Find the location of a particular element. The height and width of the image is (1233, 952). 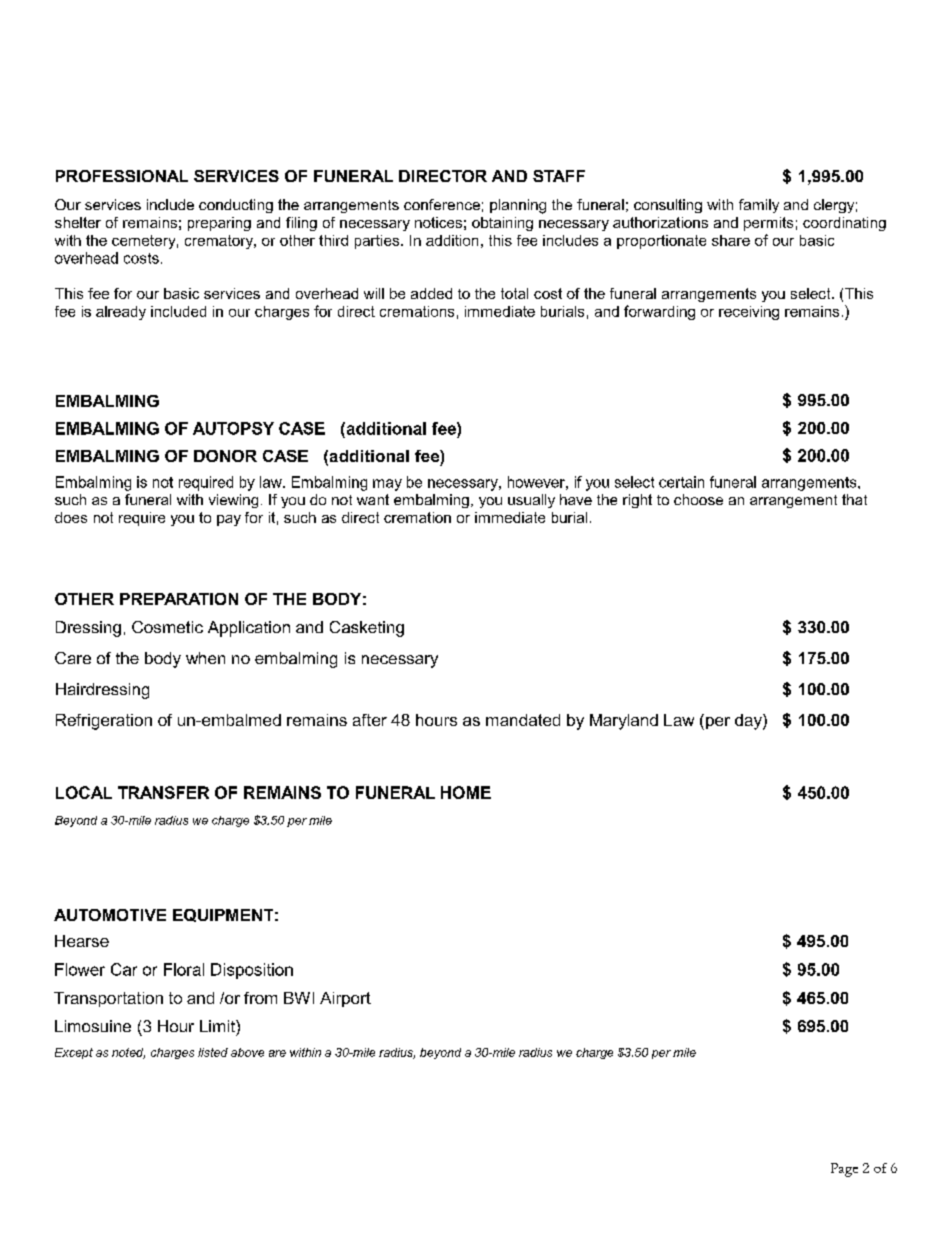

family is located at coordinates (759, 206).
